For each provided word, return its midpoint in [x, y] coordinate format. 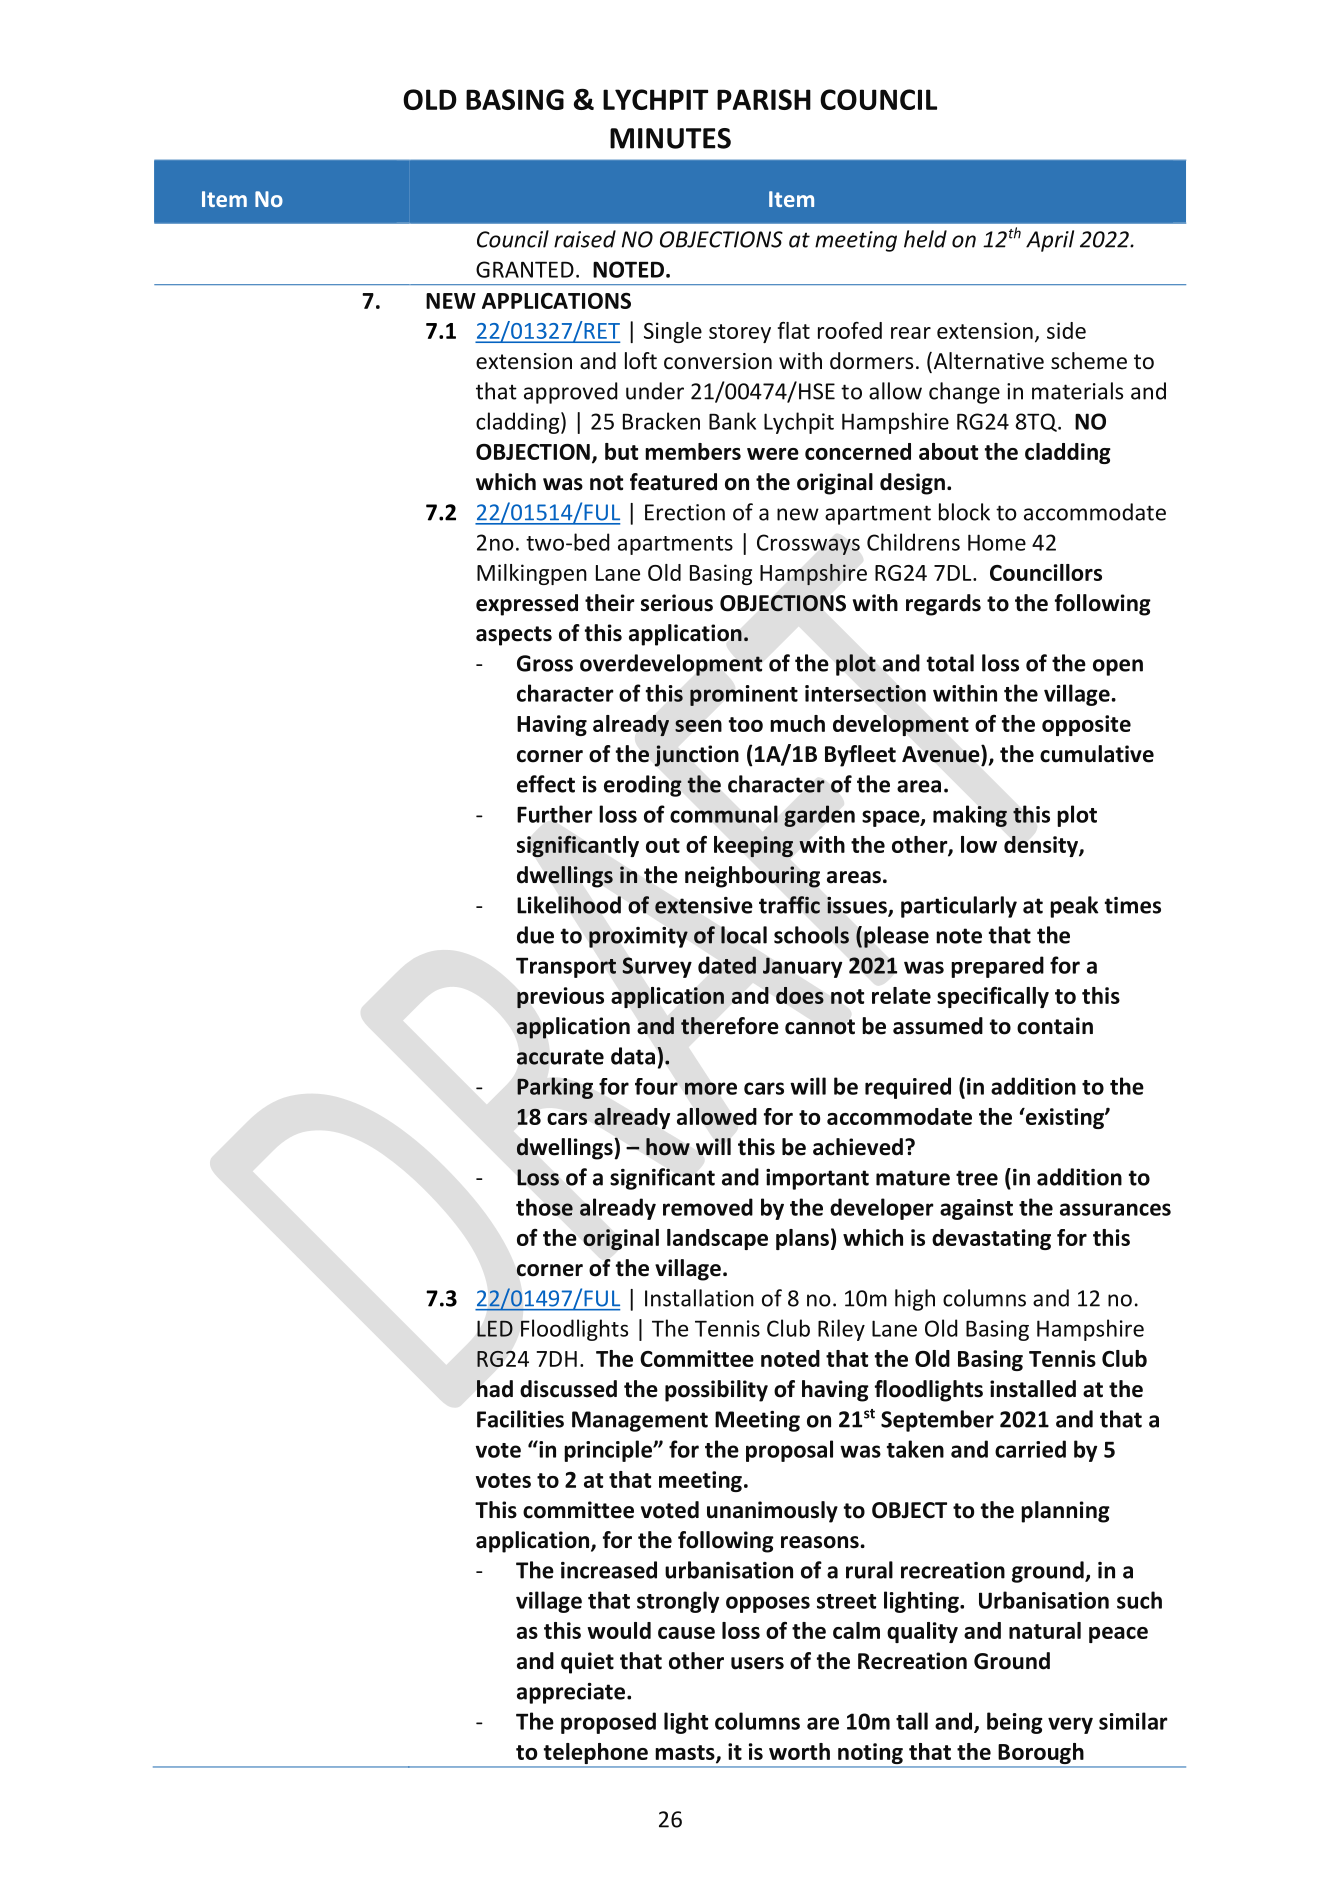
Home [997, 542]
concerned [858, 451]
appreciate [571, 1693]
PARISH [764, 99]
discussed [568, 1389]
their [610, 603]
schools [811, 935]
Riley [841, 1330]
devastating [991, 1239]
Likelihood [569, 905]
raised [585, 239]
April [1050, 241]
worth [799, 1751]
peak [1074, 907]
